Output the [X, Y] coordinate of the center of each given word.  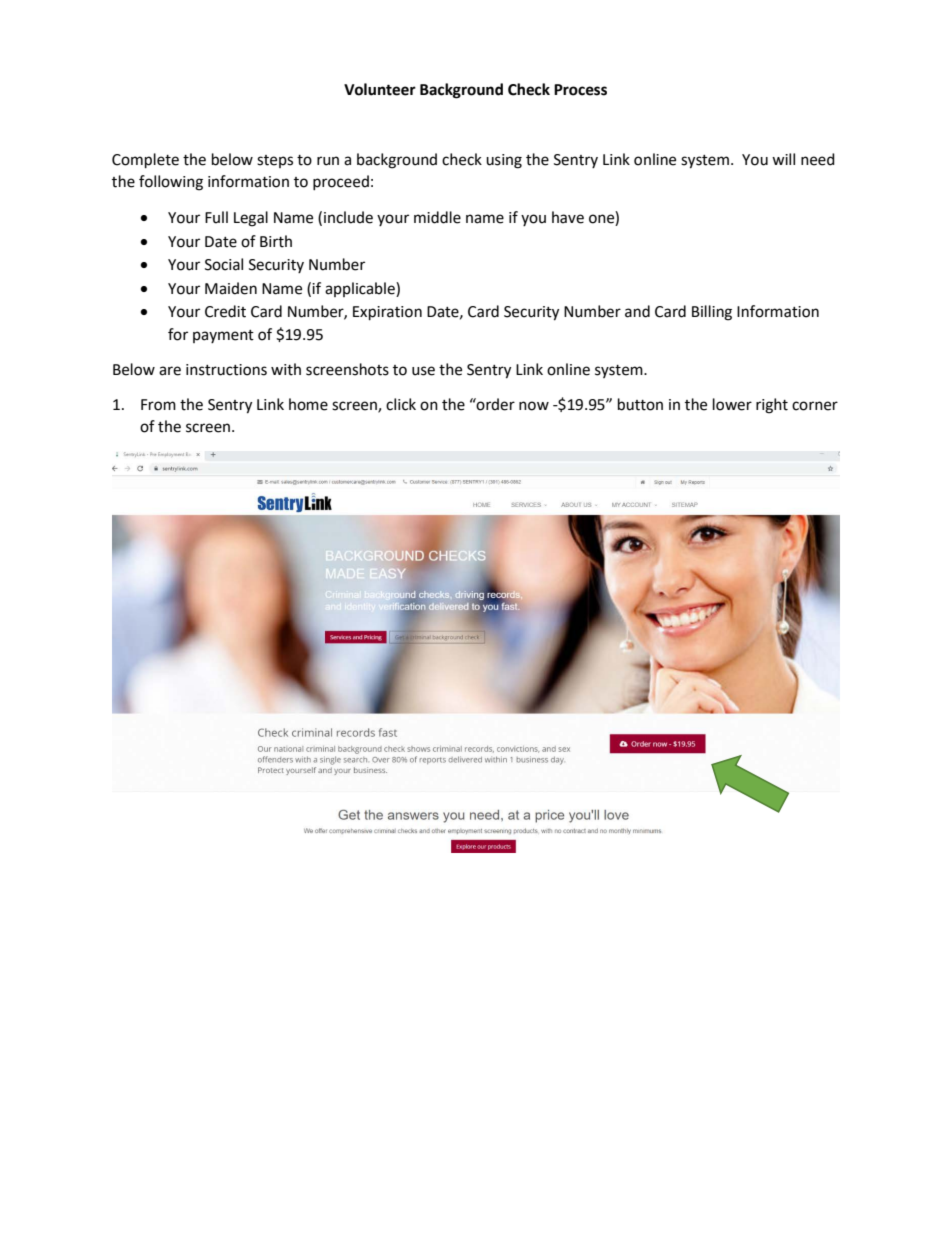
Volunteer [380, 89]
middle [437, 217]
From [158, 405]
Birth [276, 241]
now [534, 406]
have [568, 217]
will [783, 159]
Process [580, 90]
